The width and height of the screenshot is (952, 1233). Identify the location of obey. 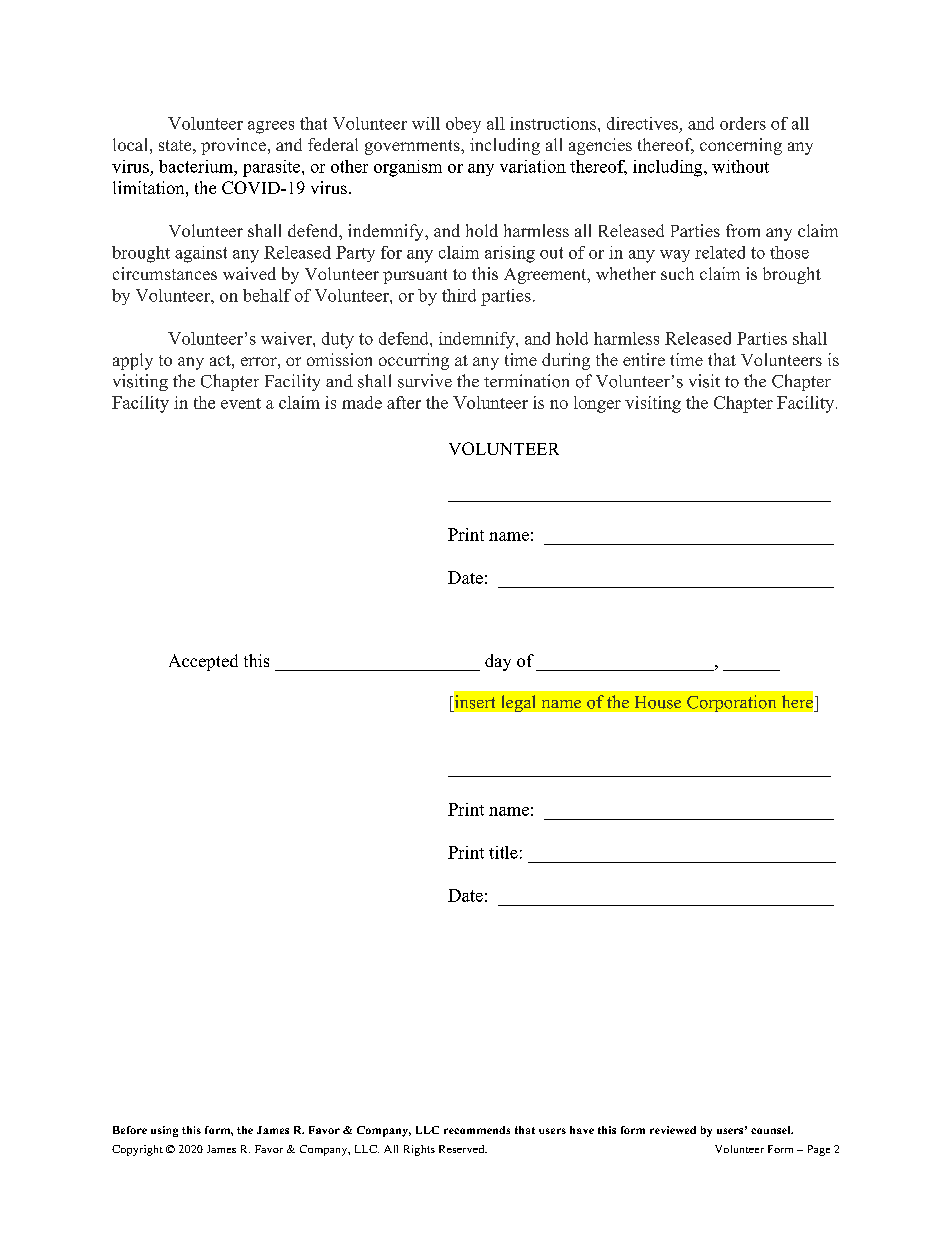
(463, 125).
